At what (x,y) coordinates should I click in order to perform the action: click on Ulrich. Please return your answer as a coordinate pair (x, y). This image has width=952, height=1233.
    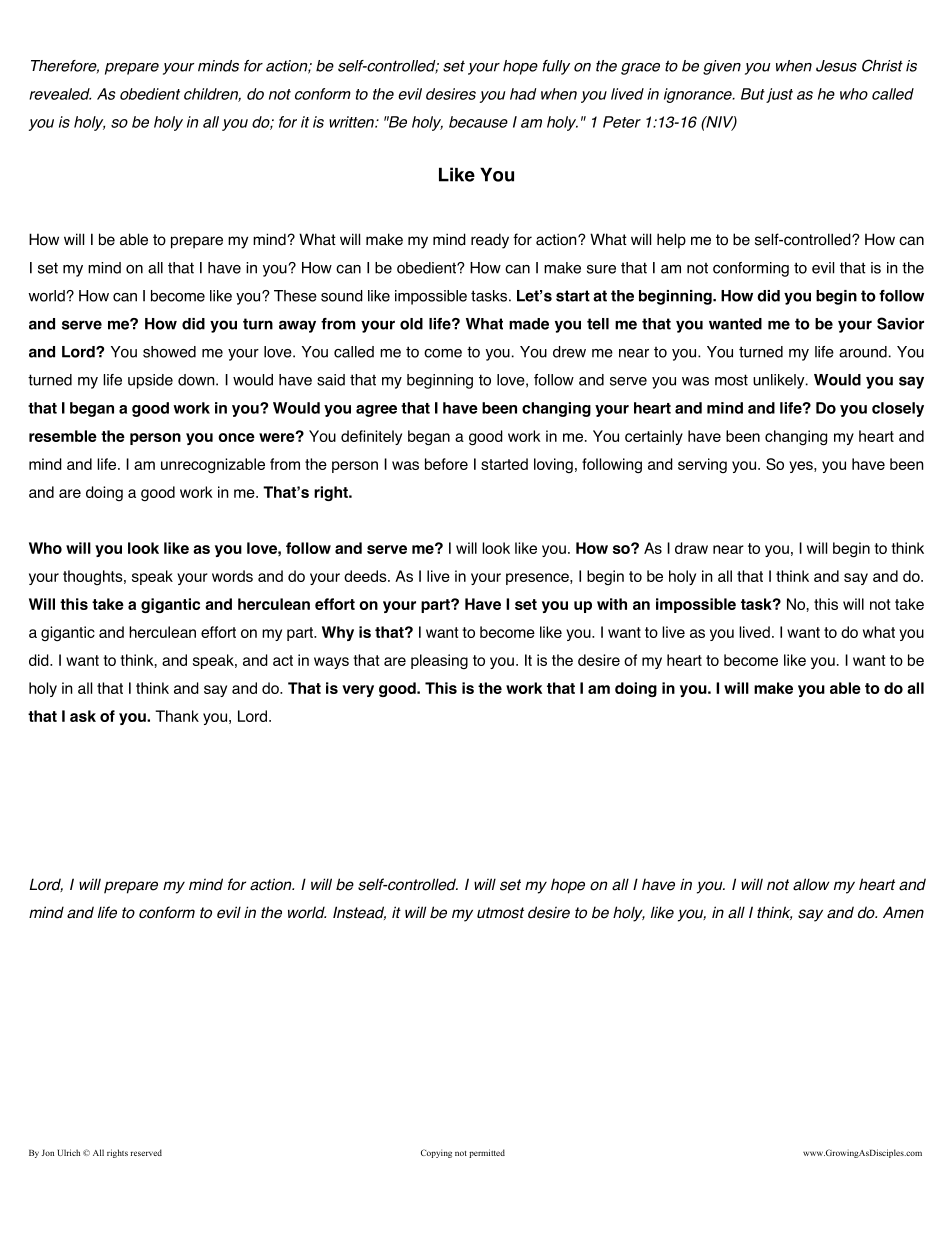
    Looking at the image, I should click on (69, 1152).
